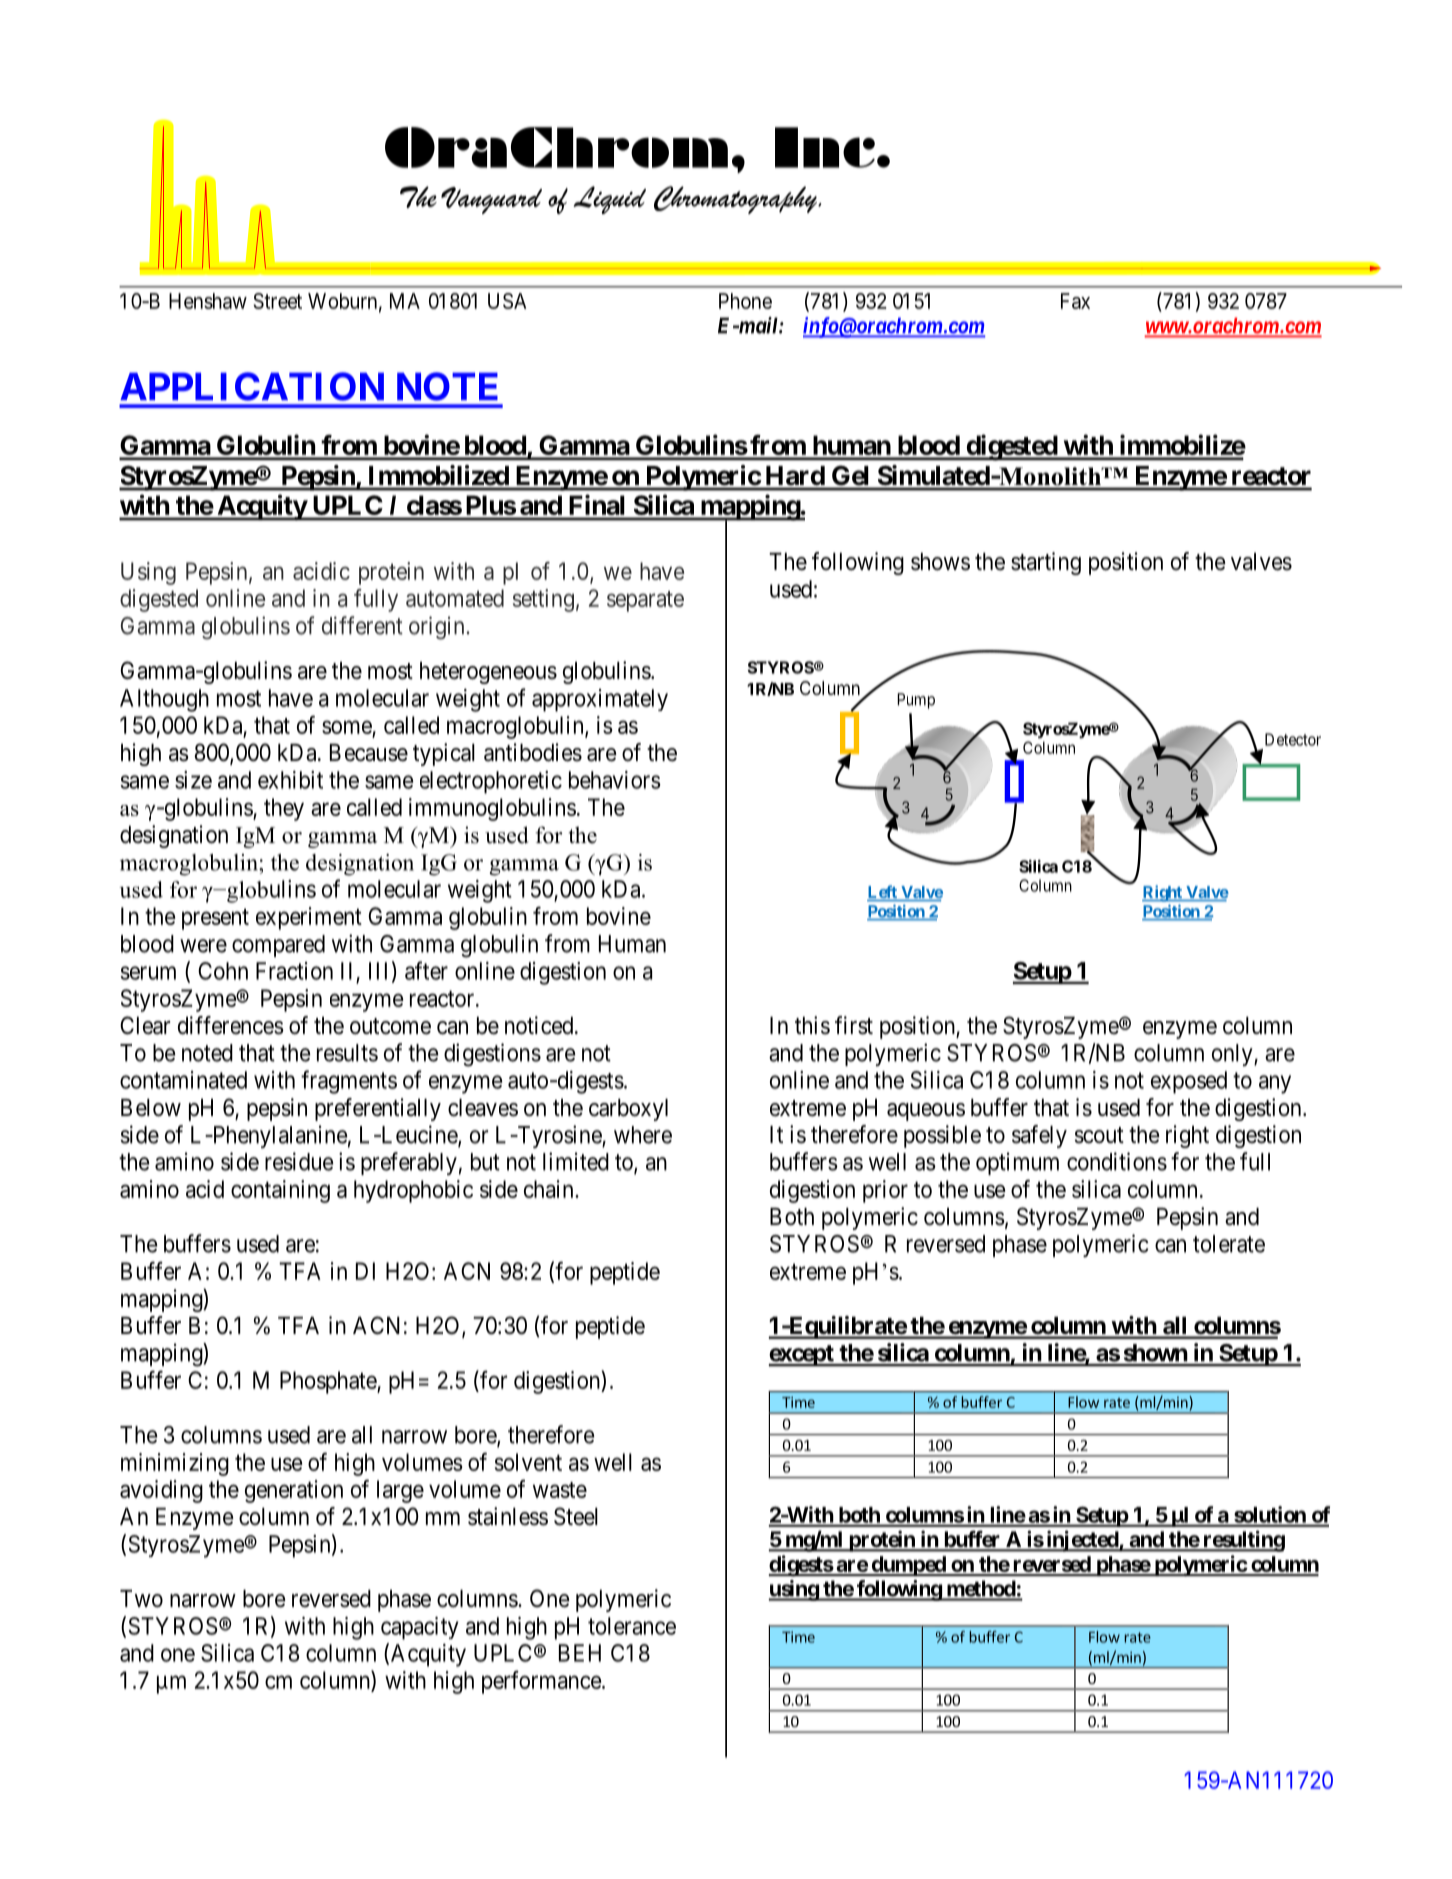 The width and height of the screenshot is (1452, 1879). Describe the element at coordinates (1075, 301) in the screenshot. I see `Fax` at that location.
